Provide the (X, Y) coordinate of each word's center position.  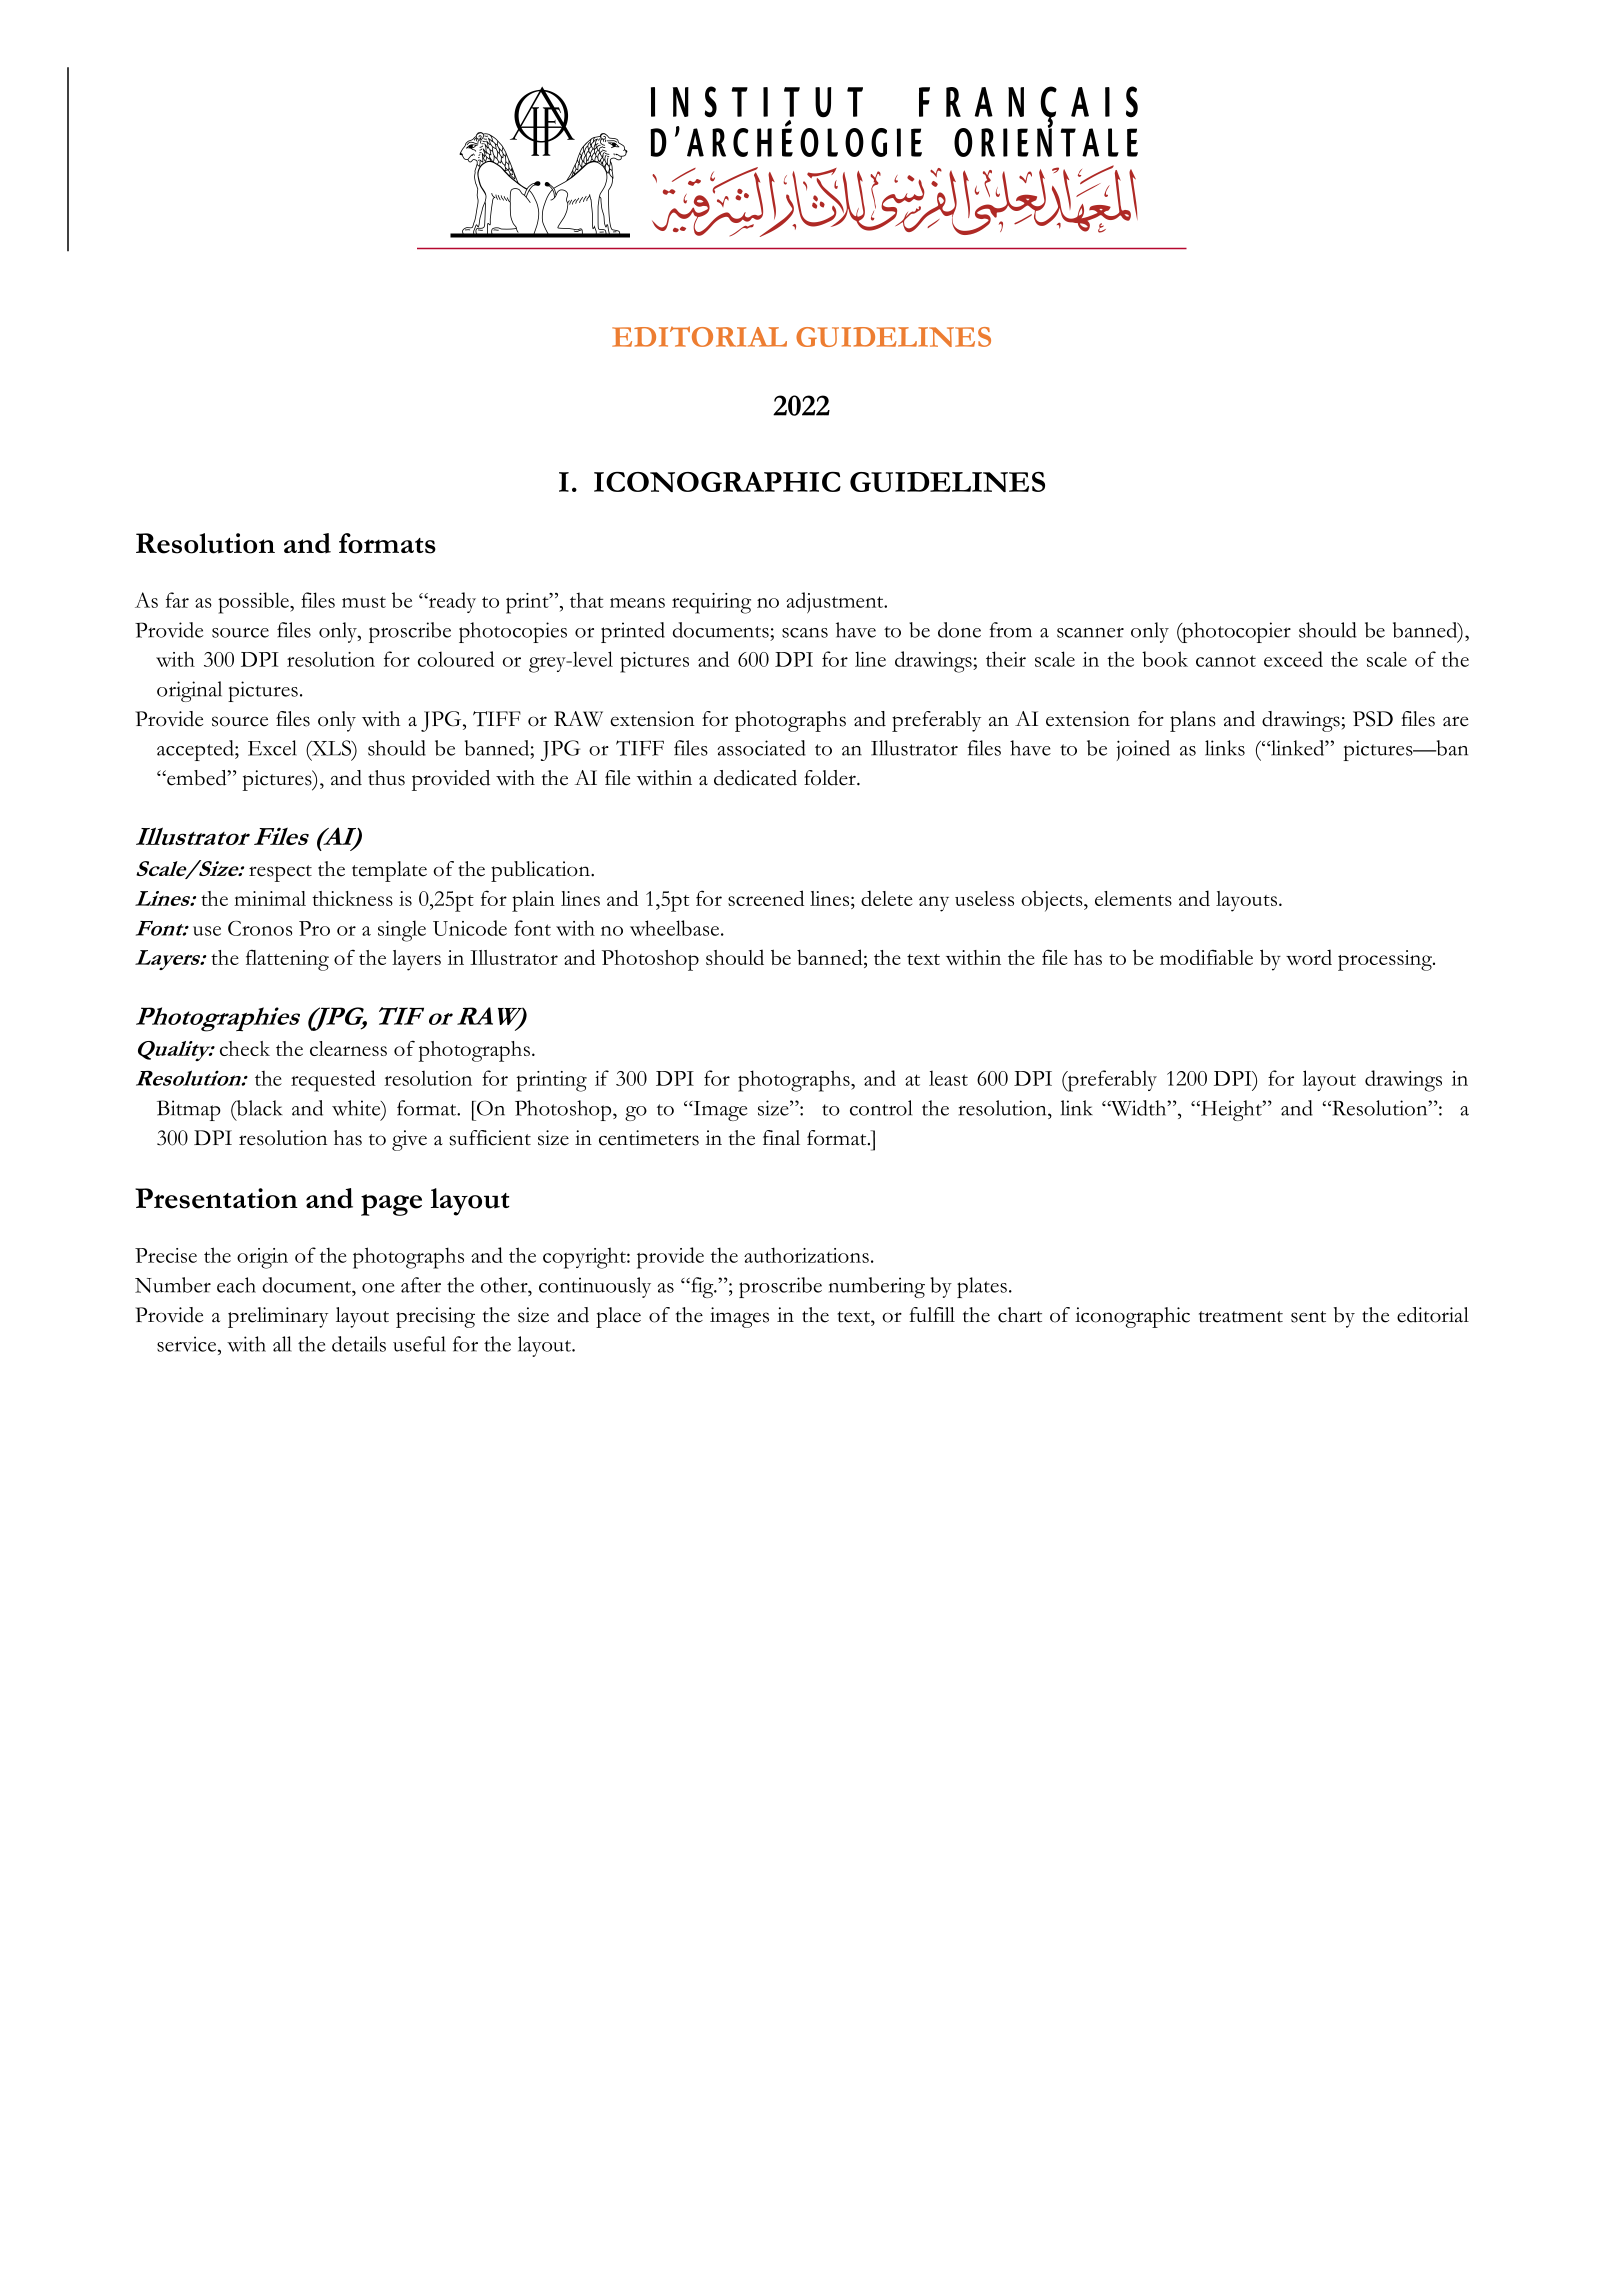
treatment (1241, 1317)
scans (805, 633)
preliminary (278, 1317)
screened (766, 898)
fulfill (932, 1314)
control (881, 1108)
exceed (1293, 659)
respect (280, 873)
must (364, 602)
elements (1133, 898)
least (948, 1078)
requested (333, 1081)
